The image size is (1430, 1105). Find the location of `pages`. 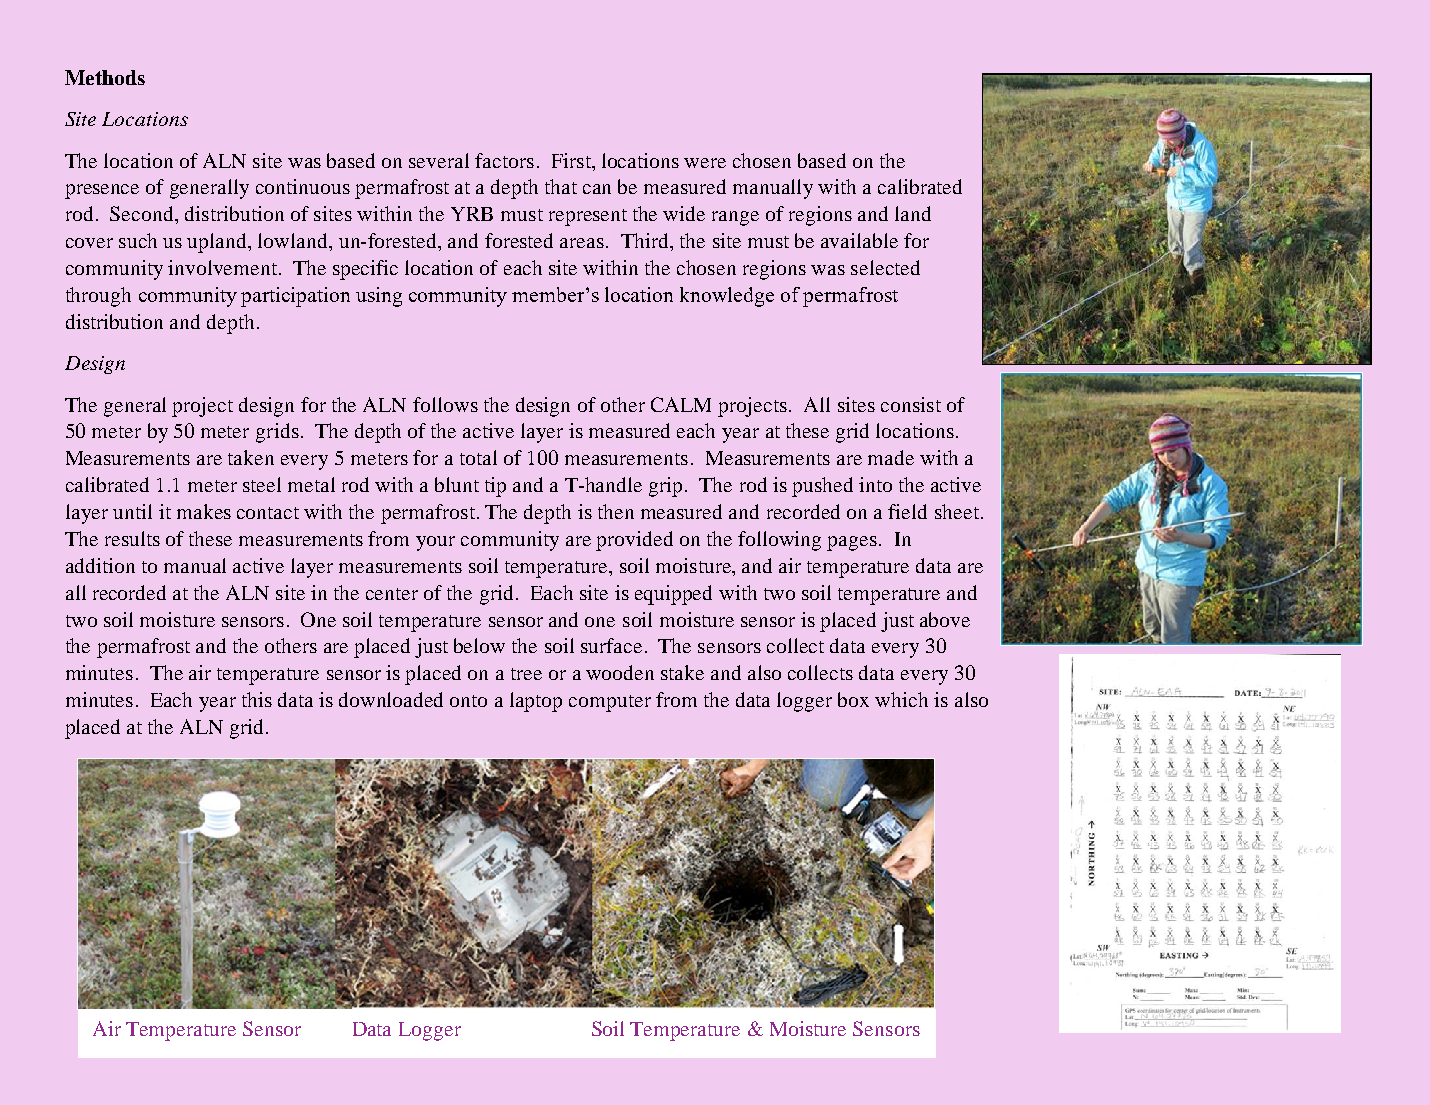

pages is located at coordinates (852, 543).
